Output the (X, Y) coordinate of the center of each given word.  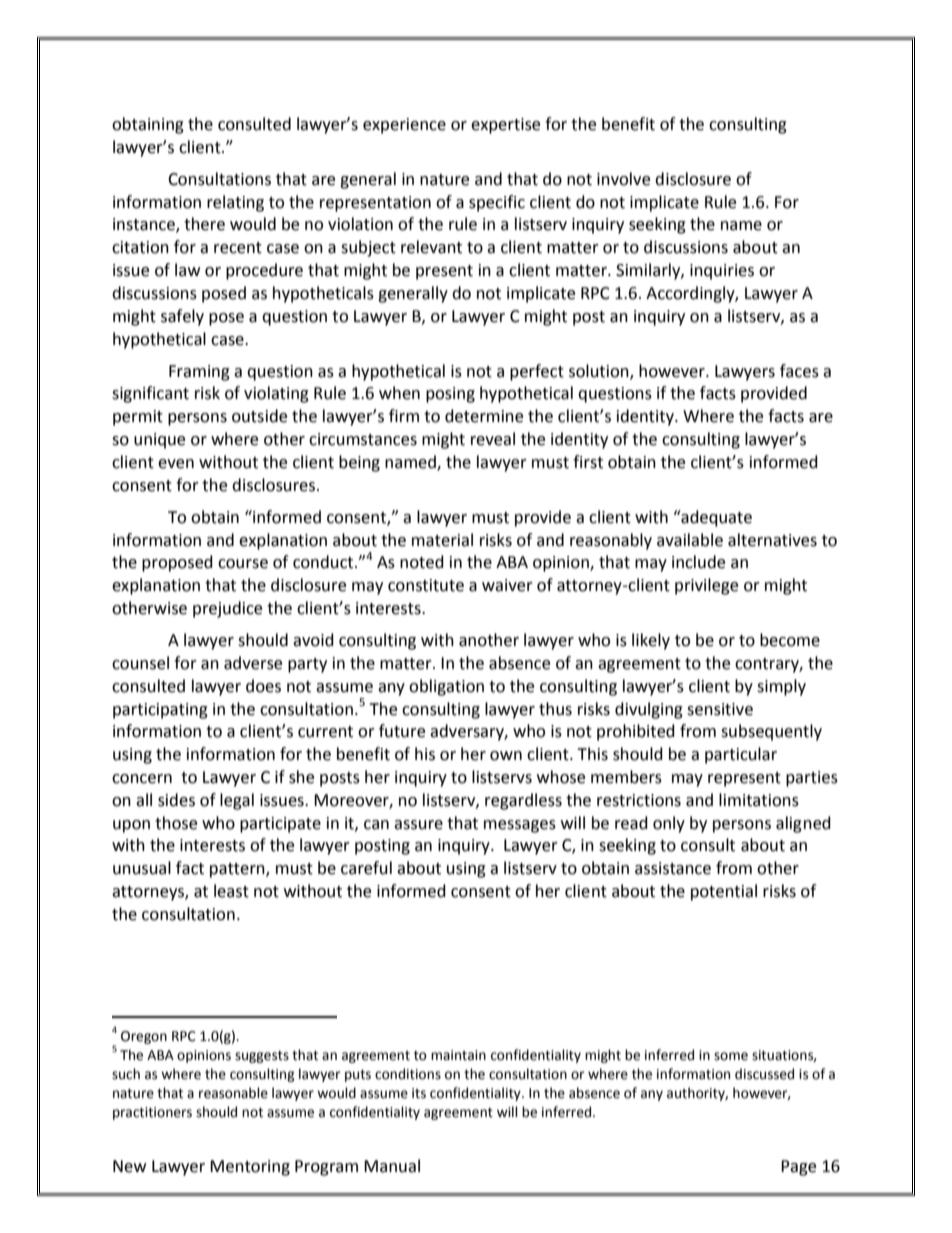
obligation (446, 687)
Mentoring (250, 1168)
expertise (505, 126)
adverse (253, 663)
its (419, 1093)
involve (623, 179)
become (790, 640)
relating (235, 203)
